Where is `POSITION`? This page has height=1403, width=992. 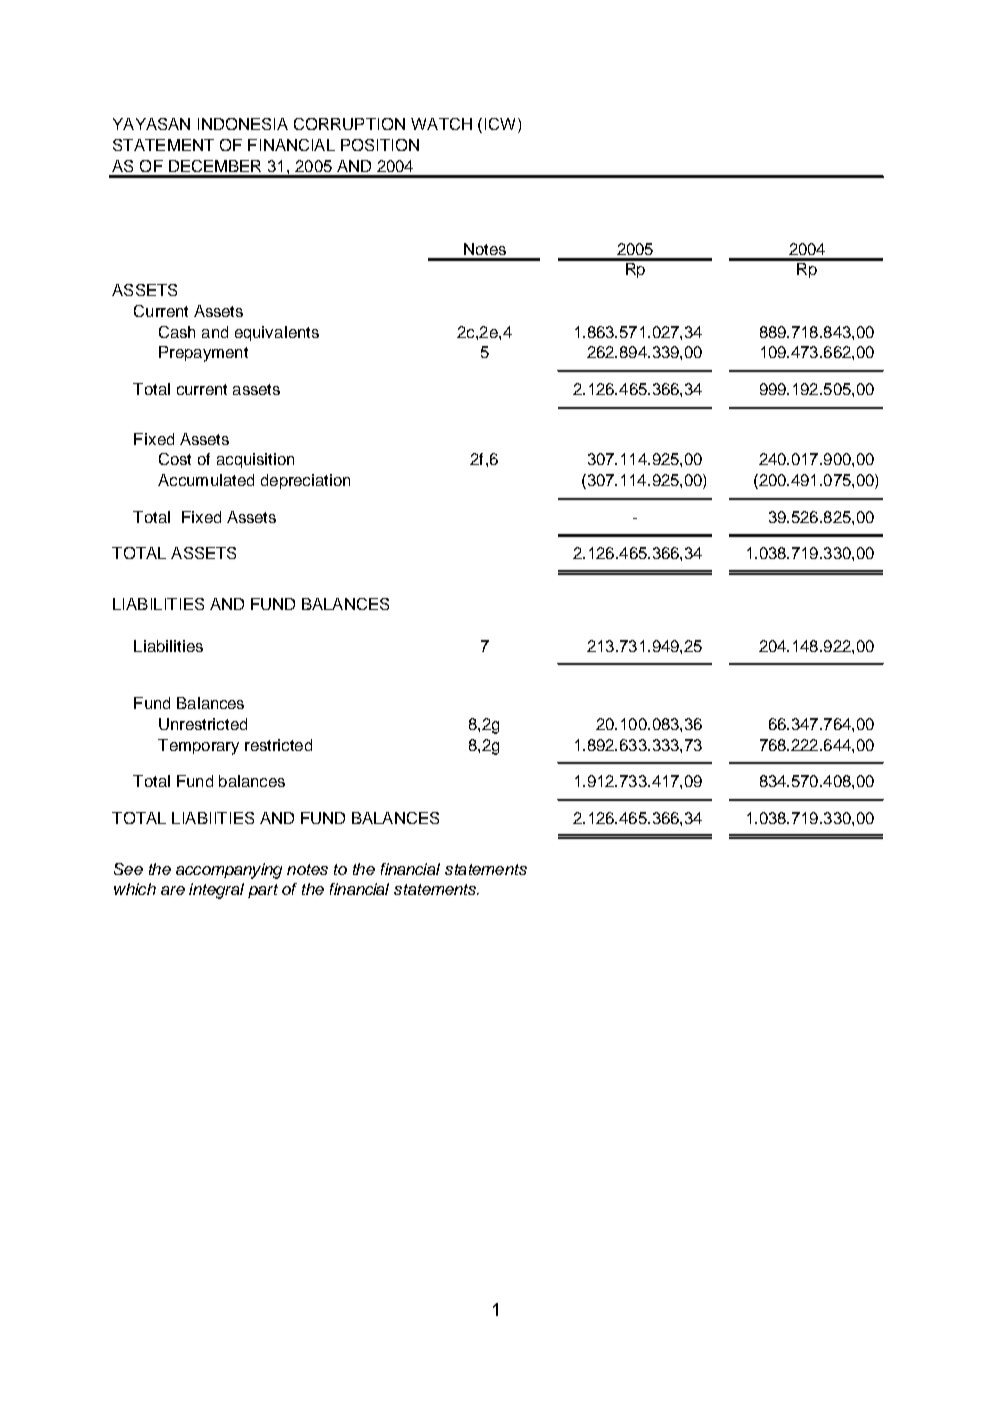
POSITION is located at coordinates (380, 145).
